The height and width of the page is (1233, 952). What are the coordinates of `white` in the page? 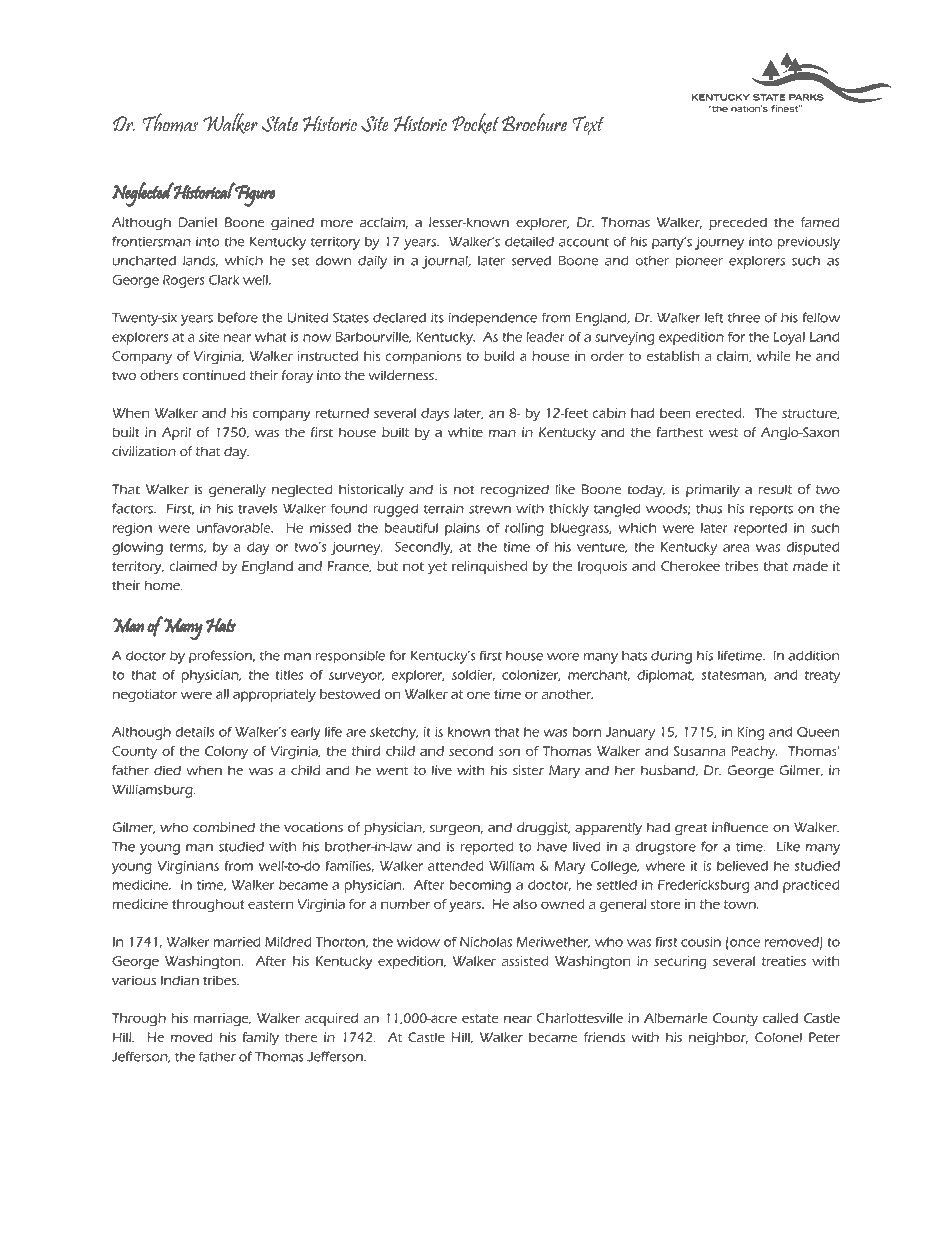 It's located at (465, 432).
